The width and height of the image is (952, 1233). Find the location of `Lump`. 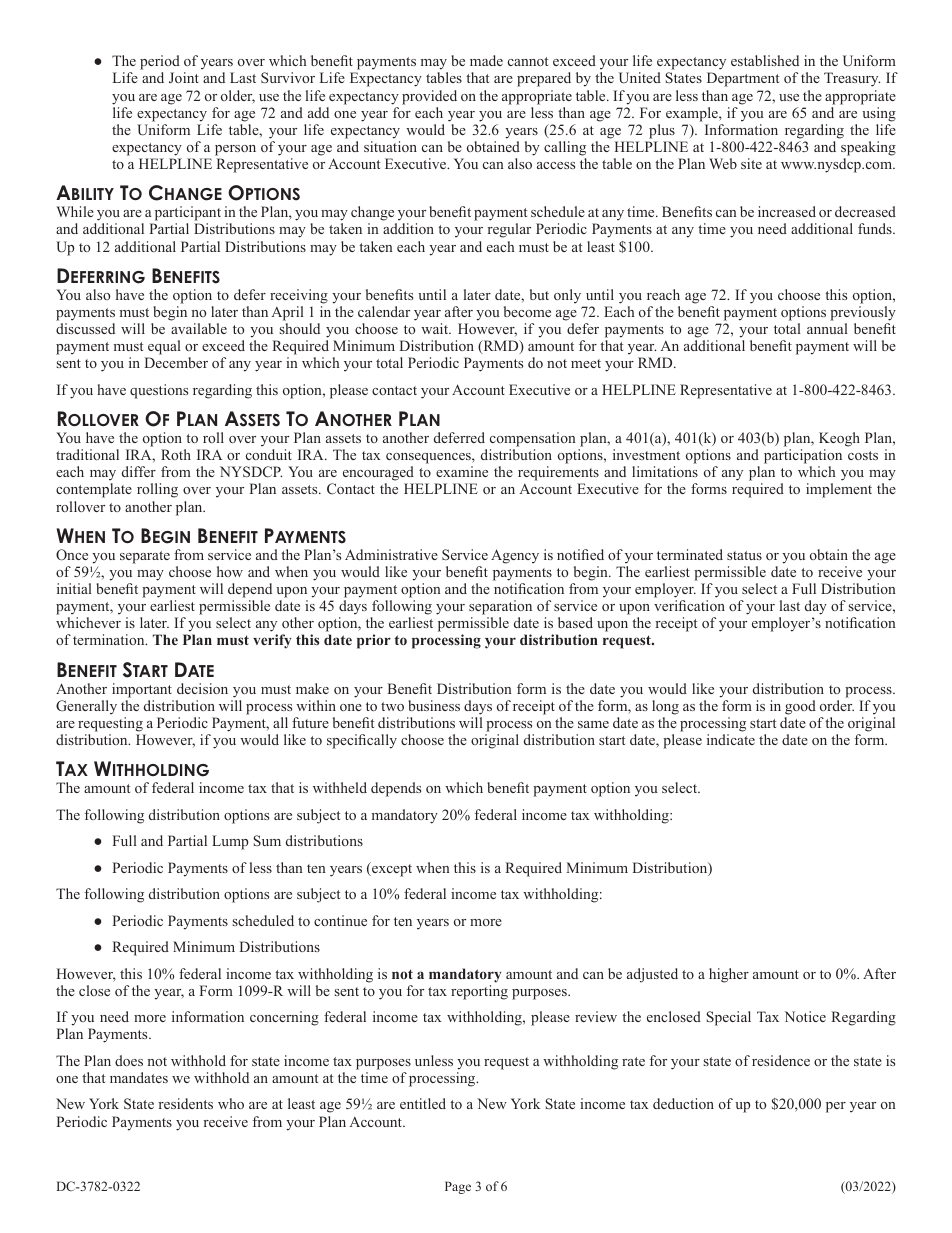

Lump is located at coordinates (230, 842).
